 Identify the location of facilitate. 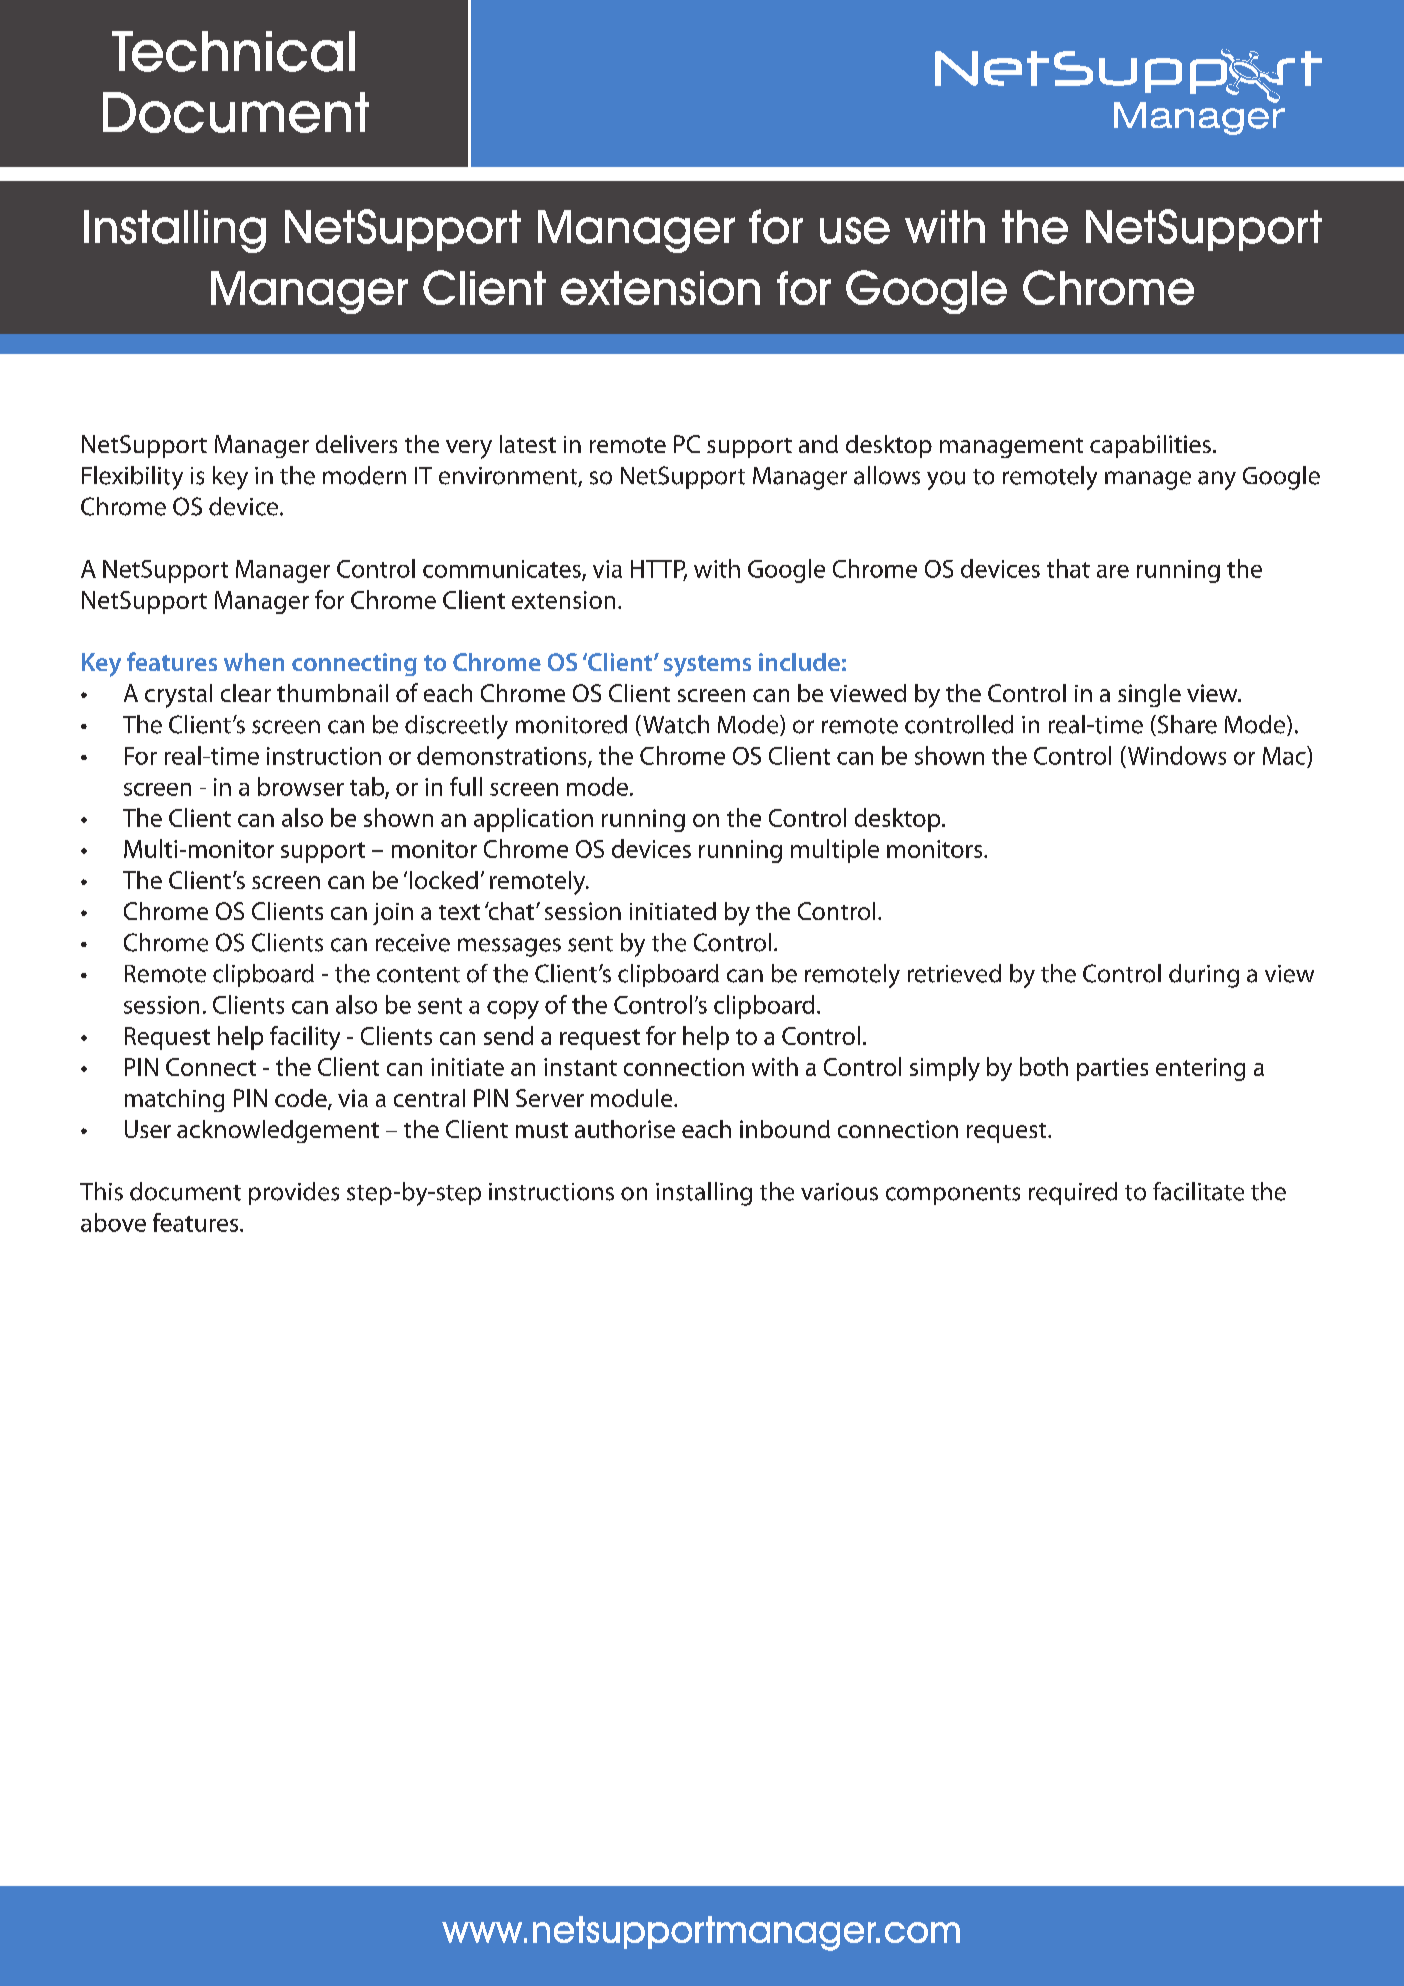
(1198, 1191).
